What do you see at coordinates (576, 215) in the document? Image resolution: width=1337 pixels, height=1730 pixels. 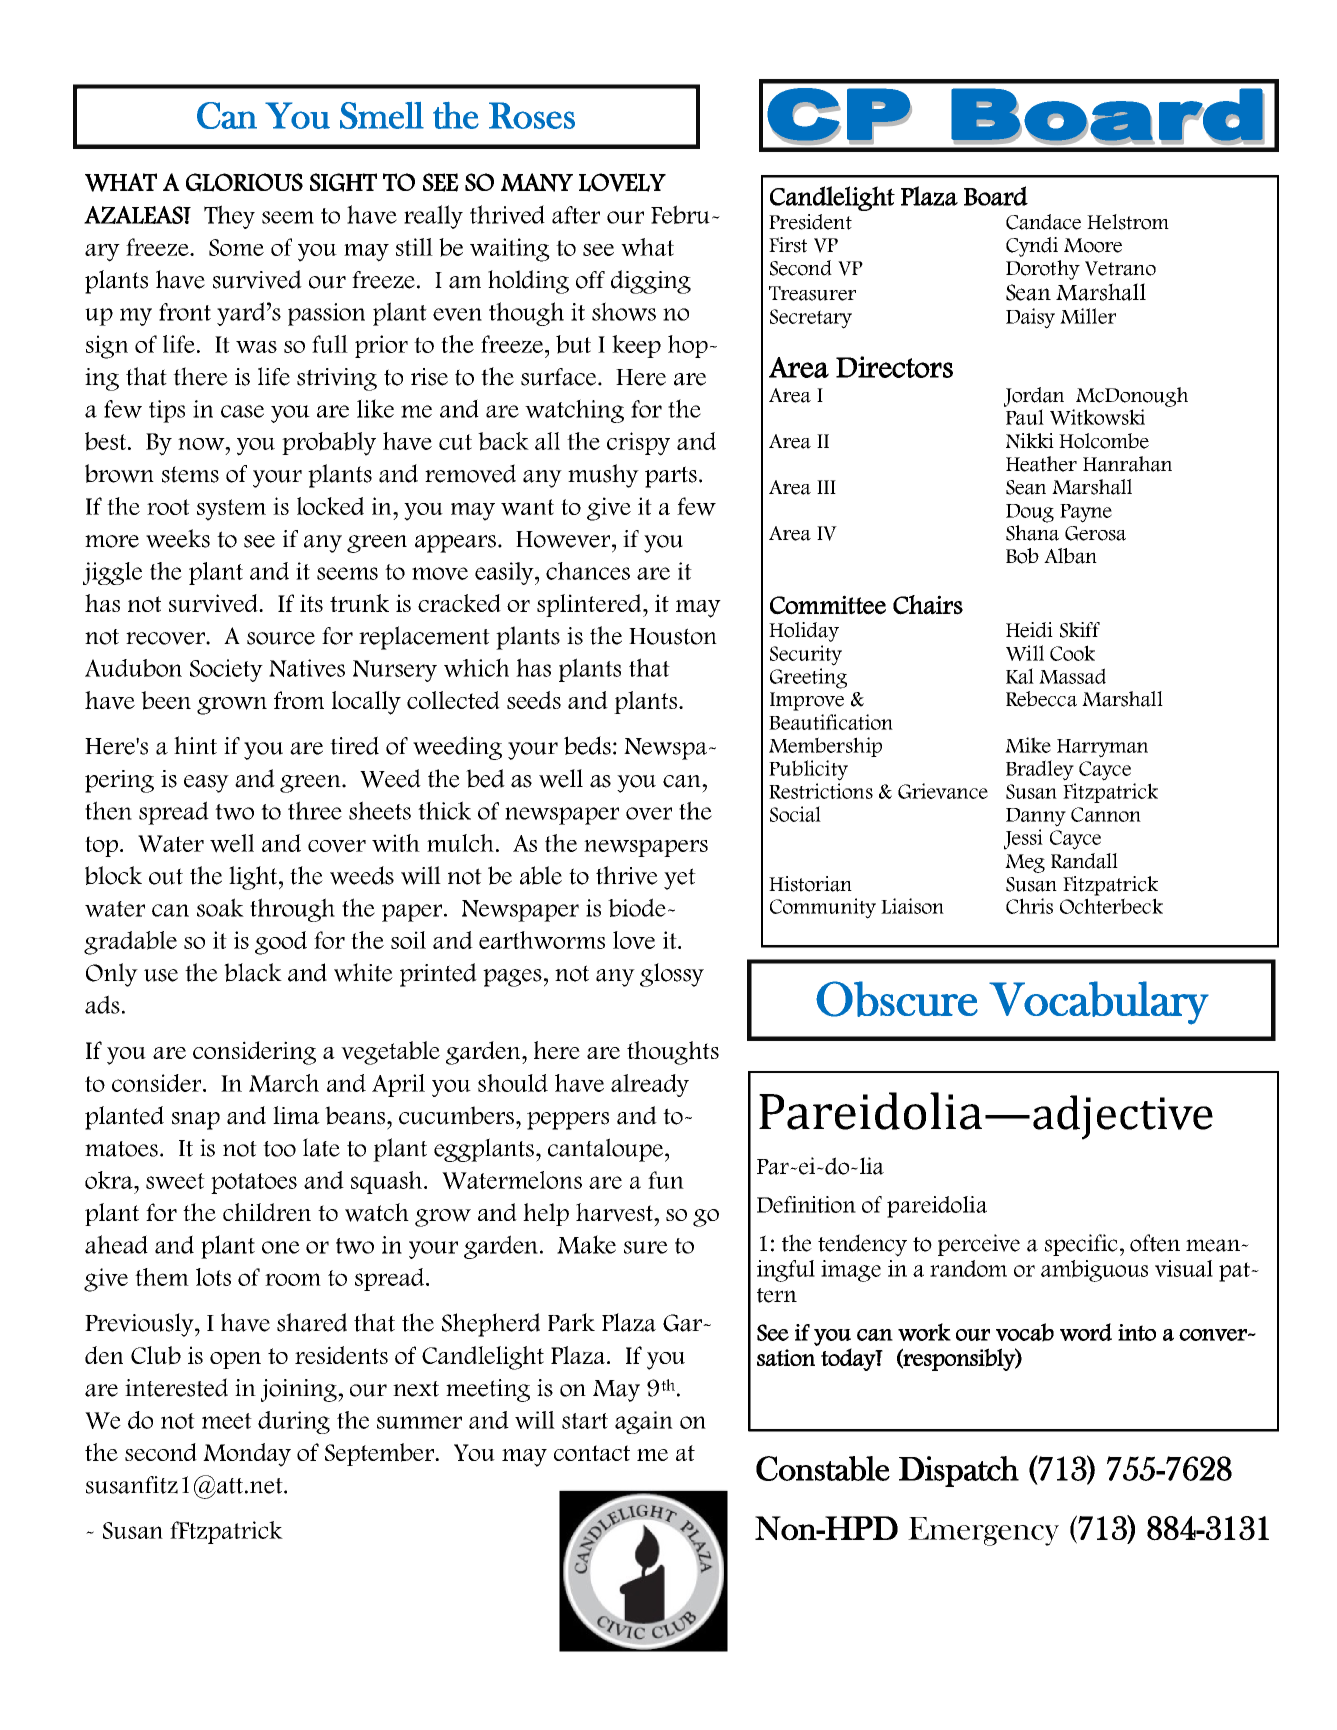 I see `after` at bounding box center [576, 215].
